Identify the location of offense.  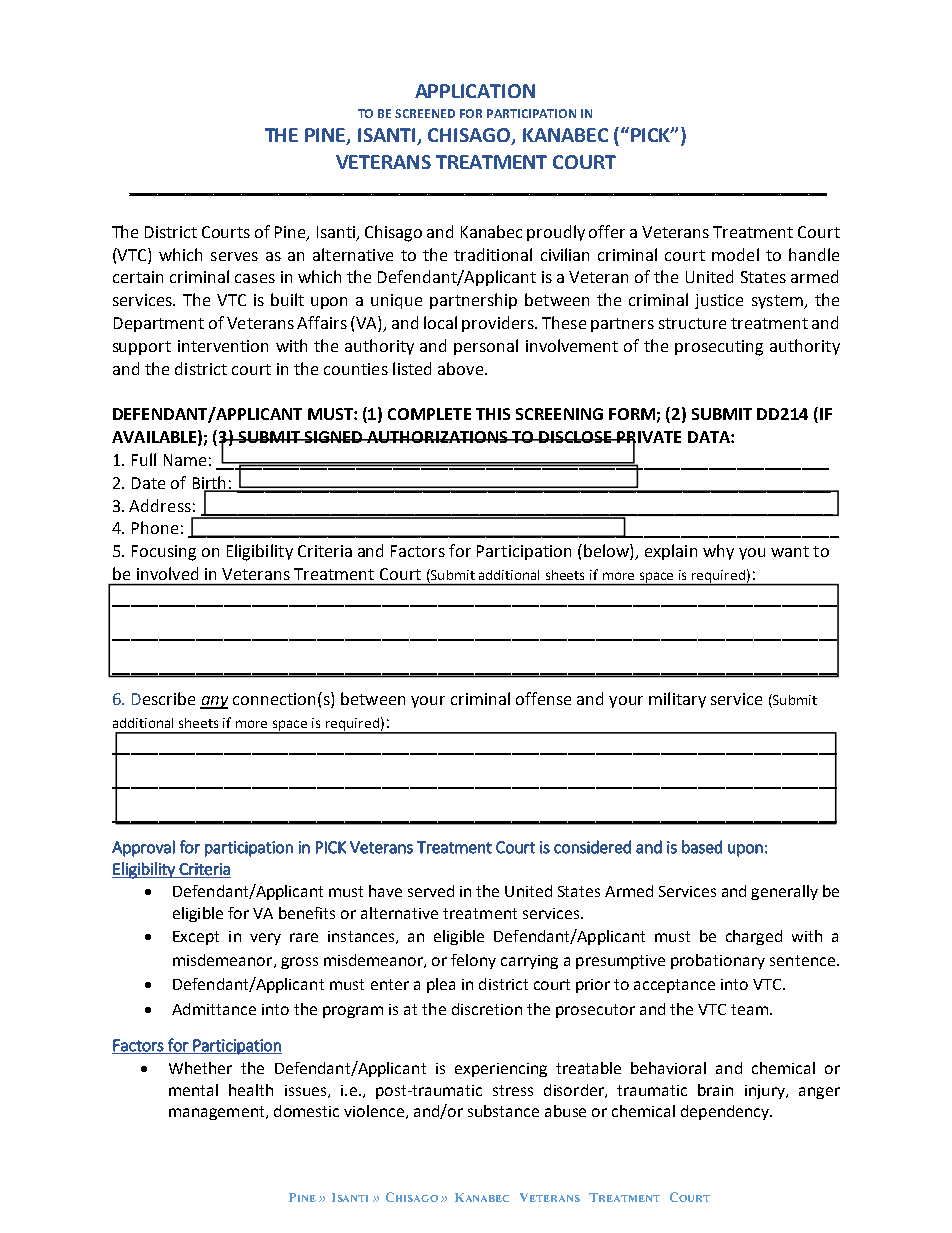
(543, 698).
